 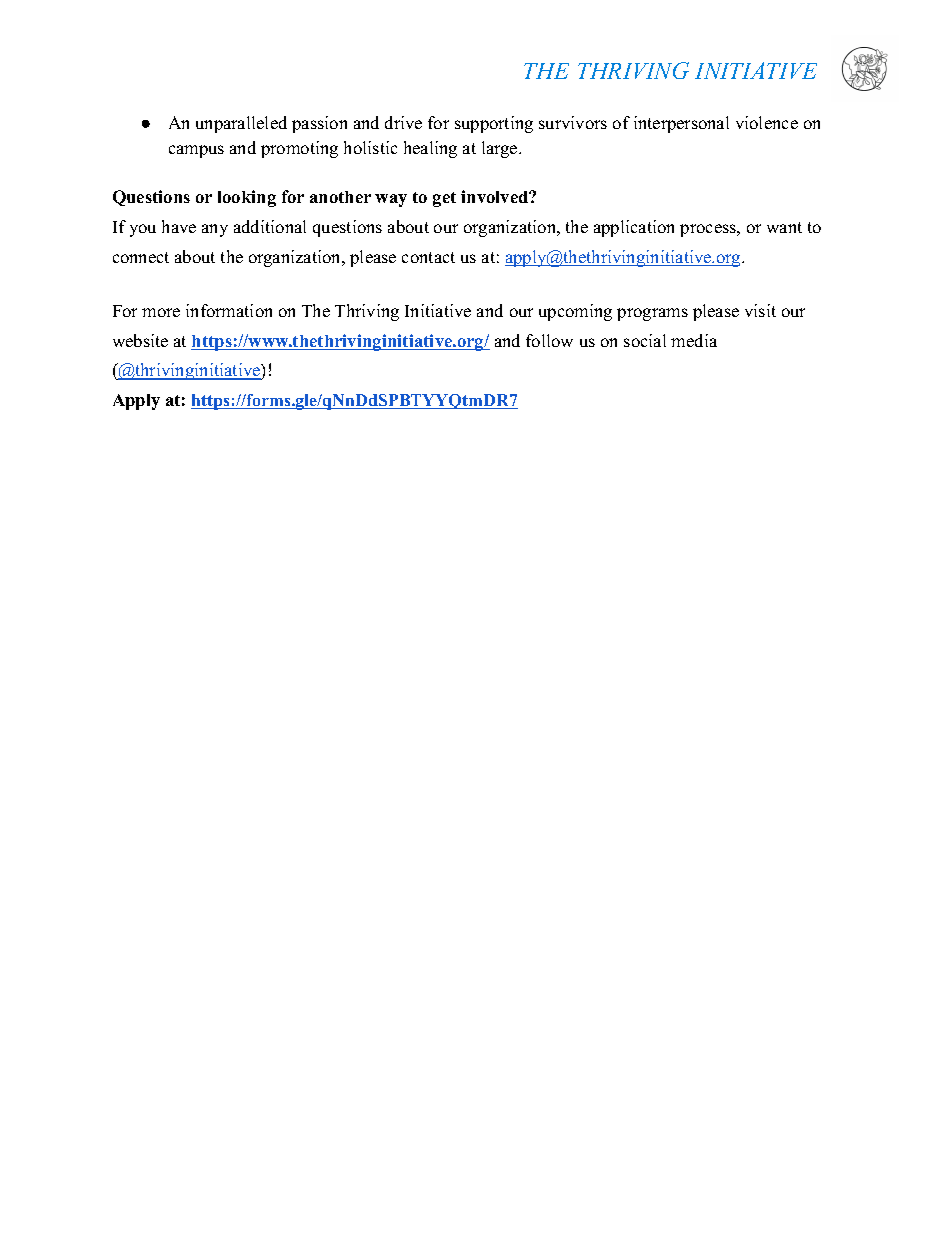 What do you see at coordinates (494, 124) in the document?
I see `supporting` at bounding box center [494, 124].
